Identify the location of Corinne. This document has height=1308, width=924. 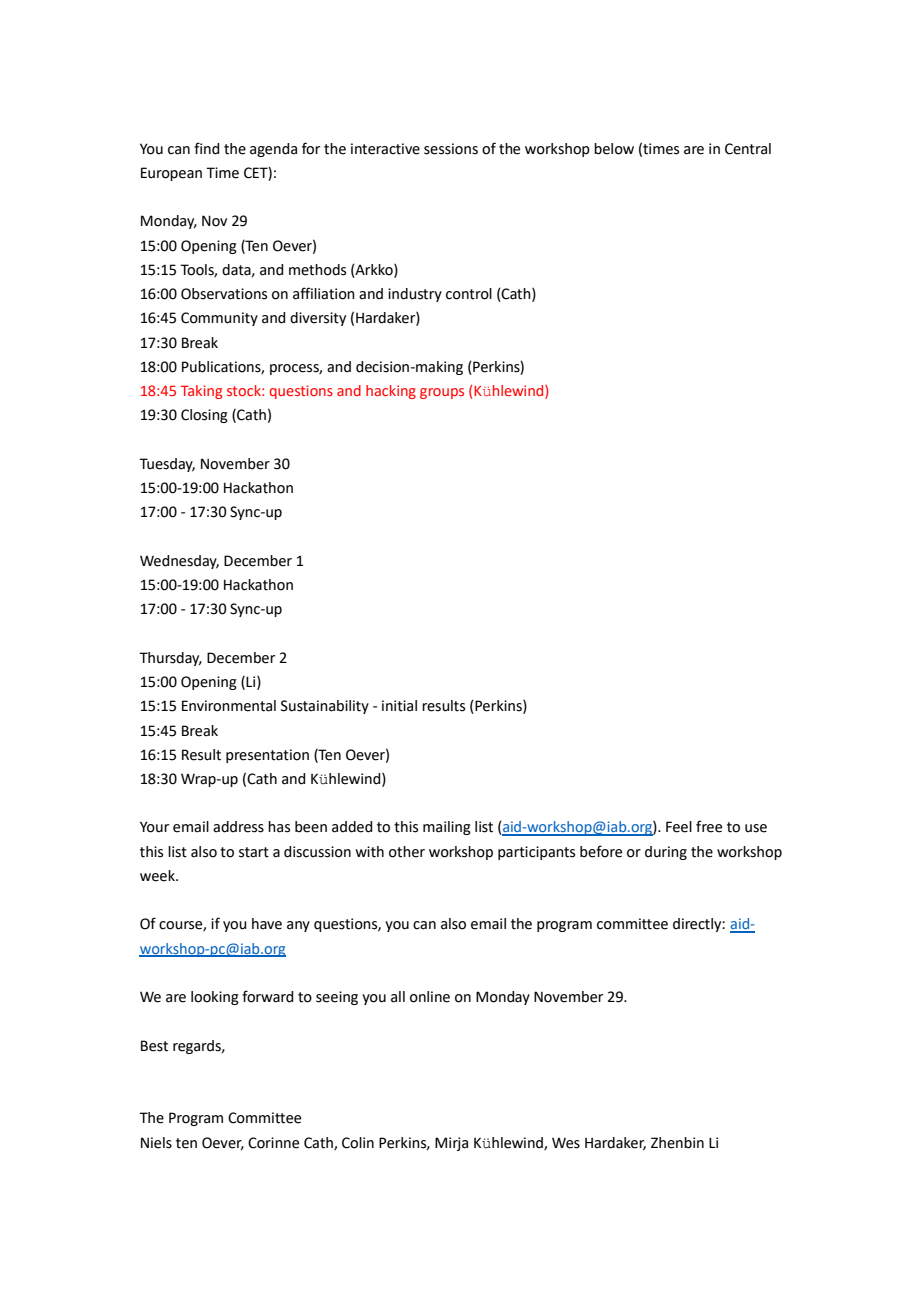
(273, 1143).
